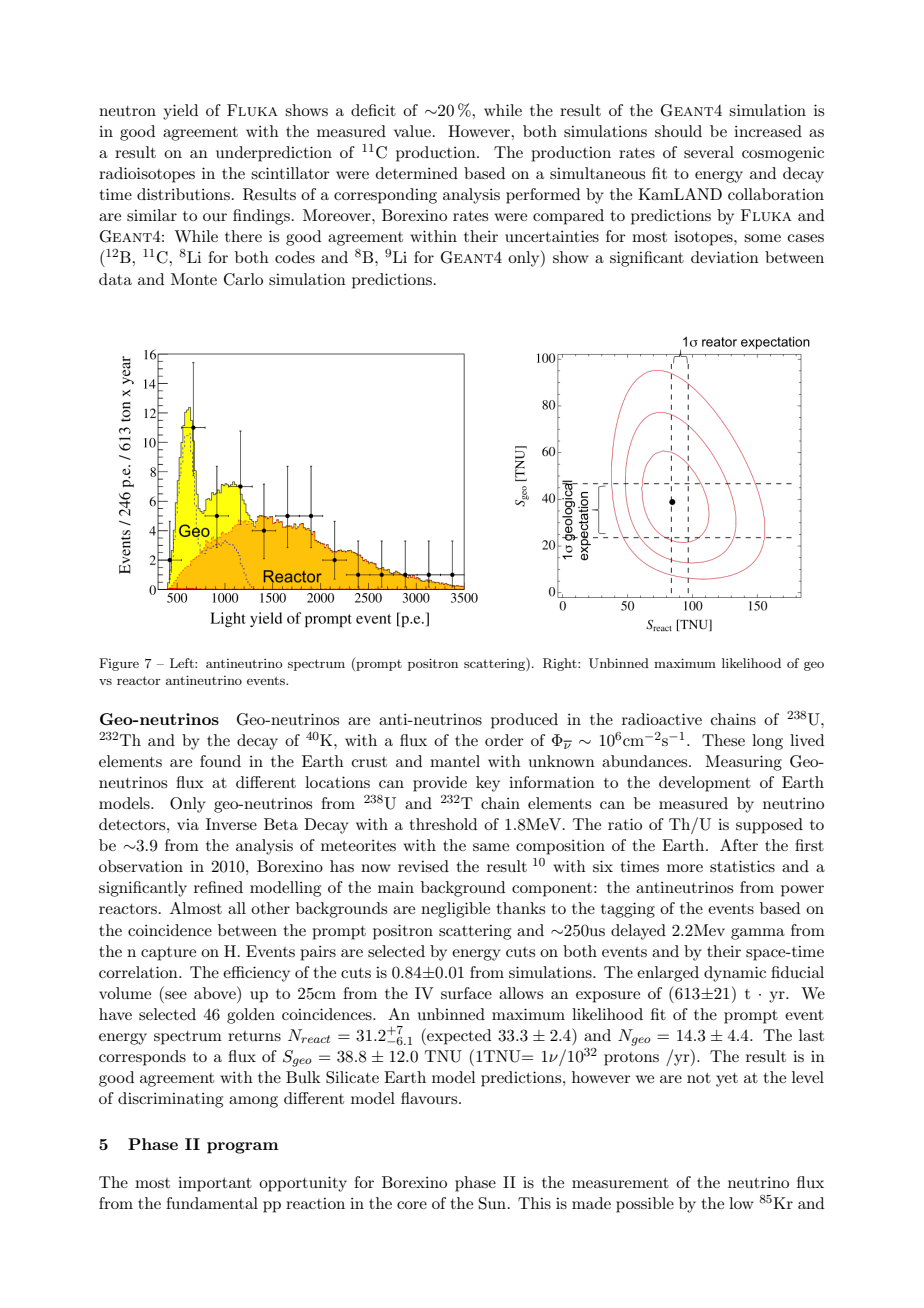 Image resolution: width=924 pixels, height=1308 pixels. I want to click on yield, so click(180, 112).
